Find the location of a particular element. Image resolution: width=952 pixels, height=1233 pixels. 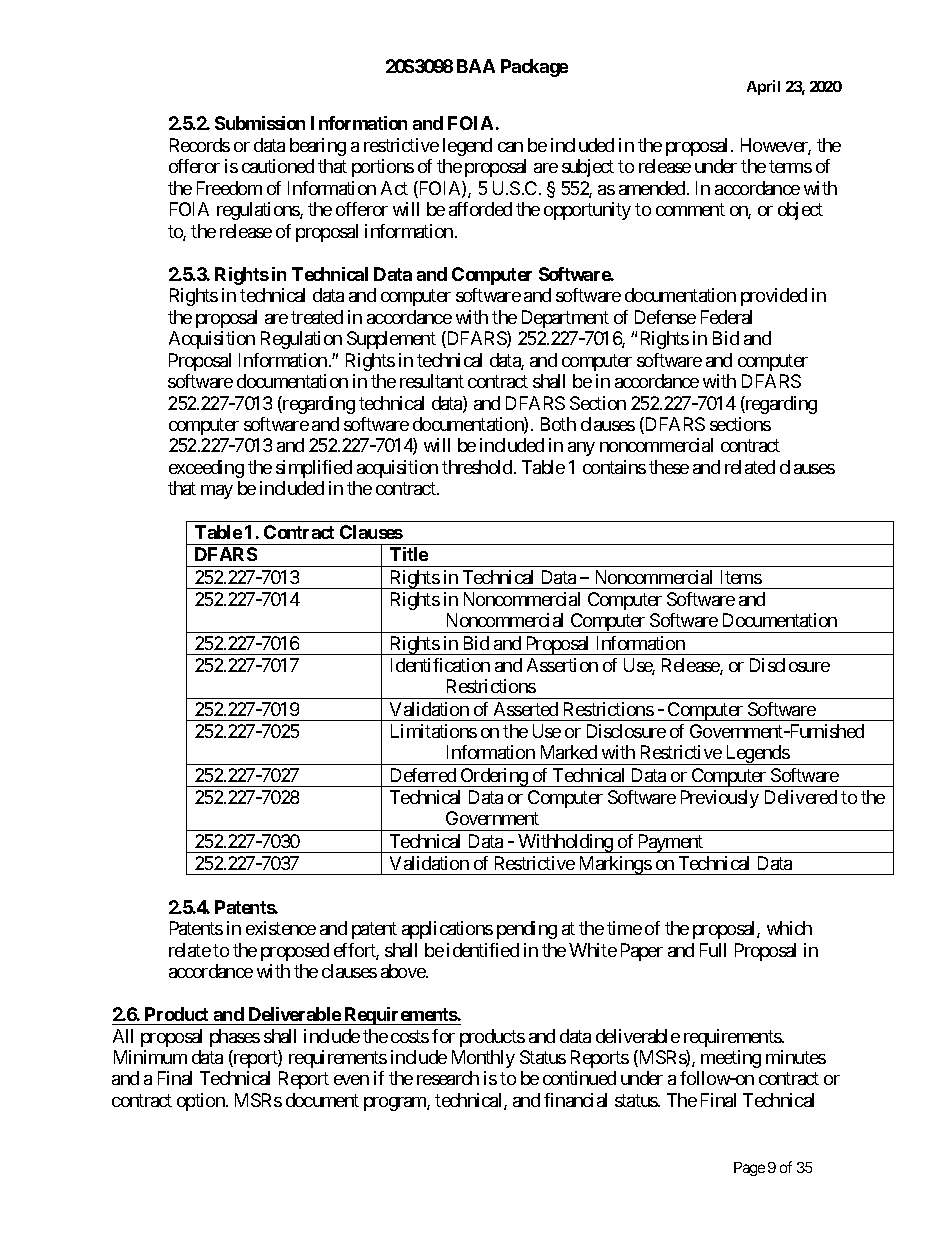

Submission is located at coordinates (260, 123).
